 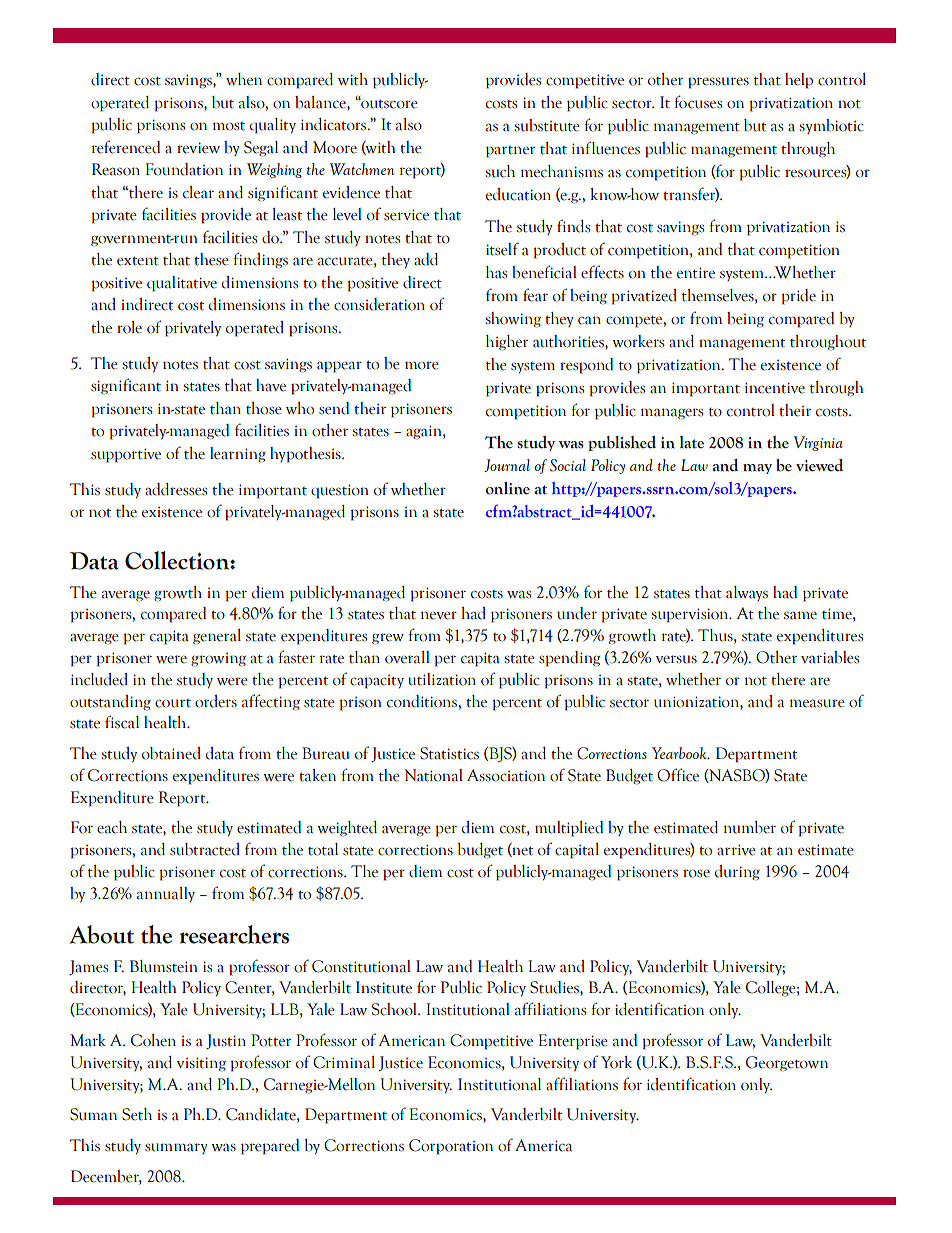 I want to click on review, so click(x=198, y=148).
